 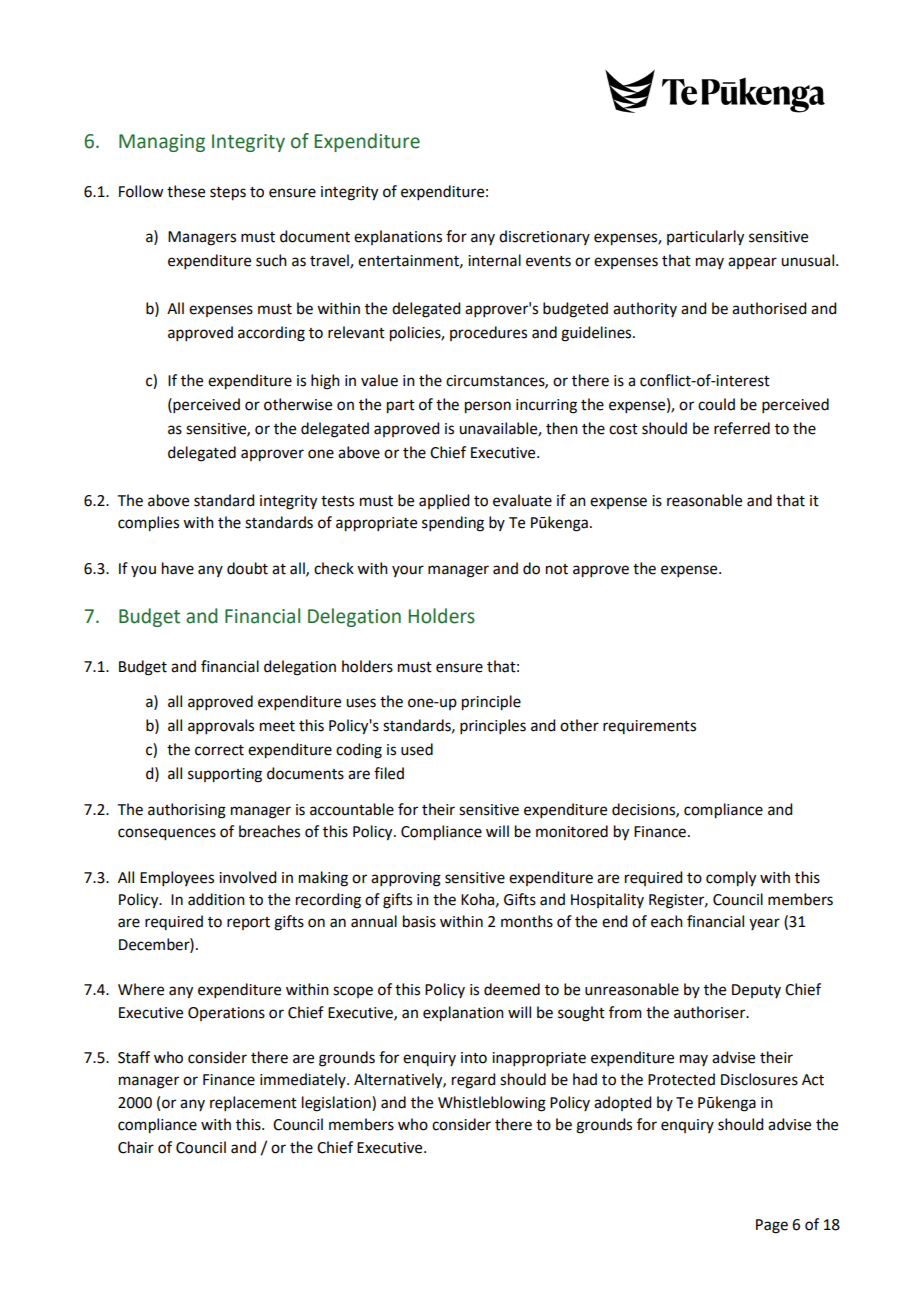 What do you see at coordinates (228, 194) in the document?
I see `steps` at bounding box center [228, 194].
